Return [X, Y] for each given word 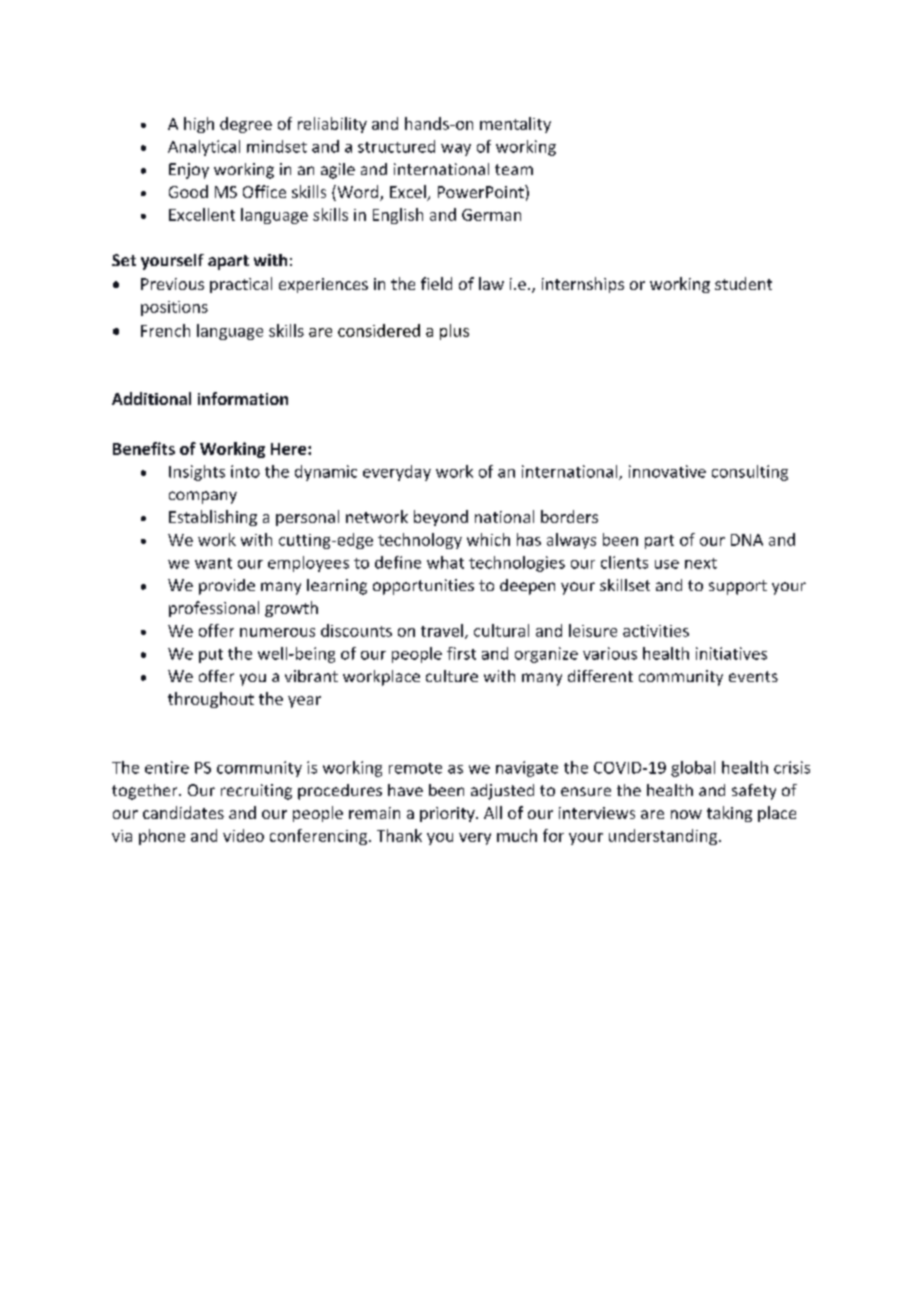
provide [227, 587]
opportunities [423, 587]
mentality [515, 125]
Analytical [204, 148]
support [738, 587]
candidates [183, 812]
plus [454, 332]
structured [396, 146]
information [243, 398]
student [743, 283]
